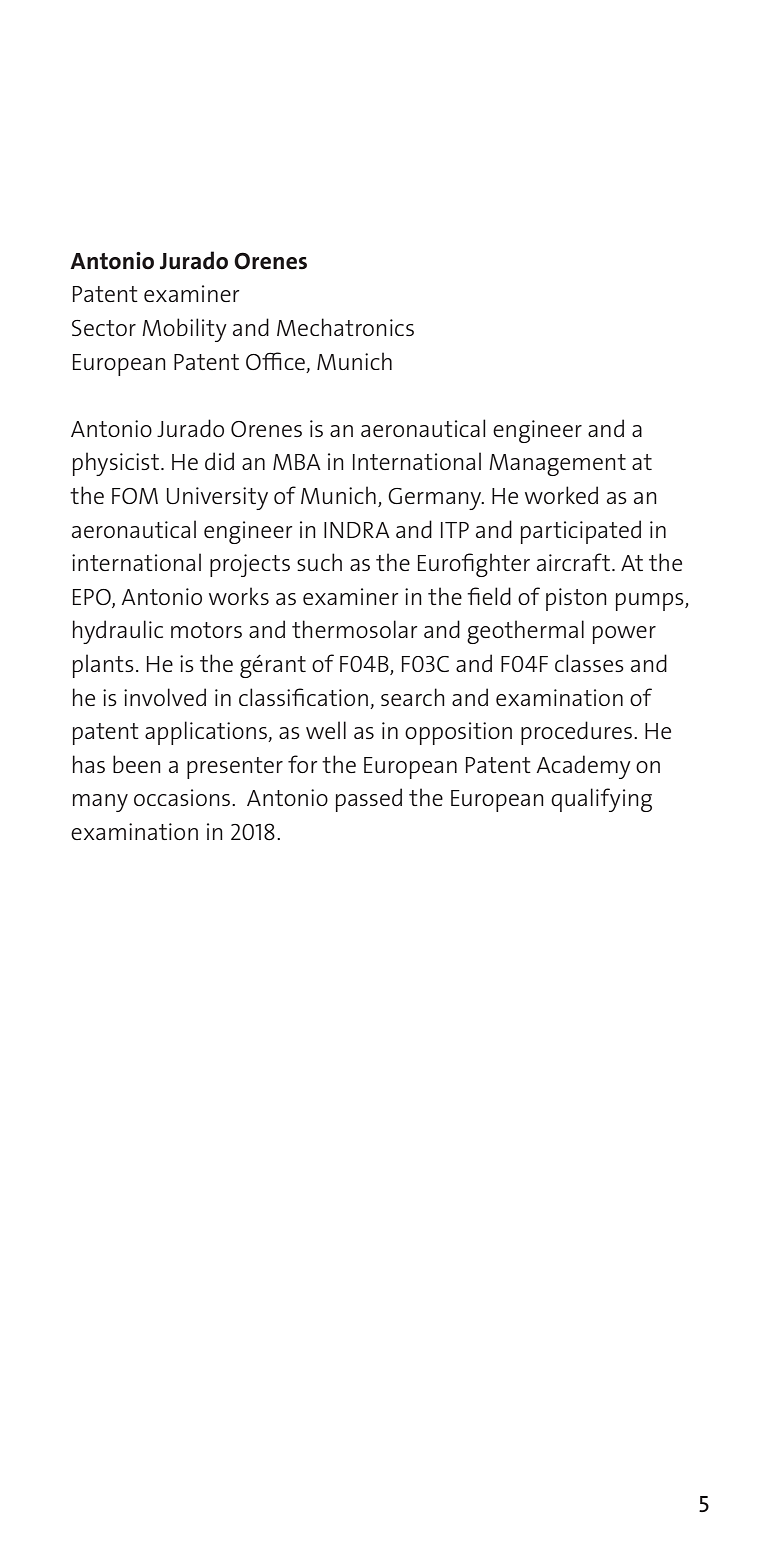 The width and height of the screenshot is (784, 1568). I want to click on projects, so click(250, 565).
